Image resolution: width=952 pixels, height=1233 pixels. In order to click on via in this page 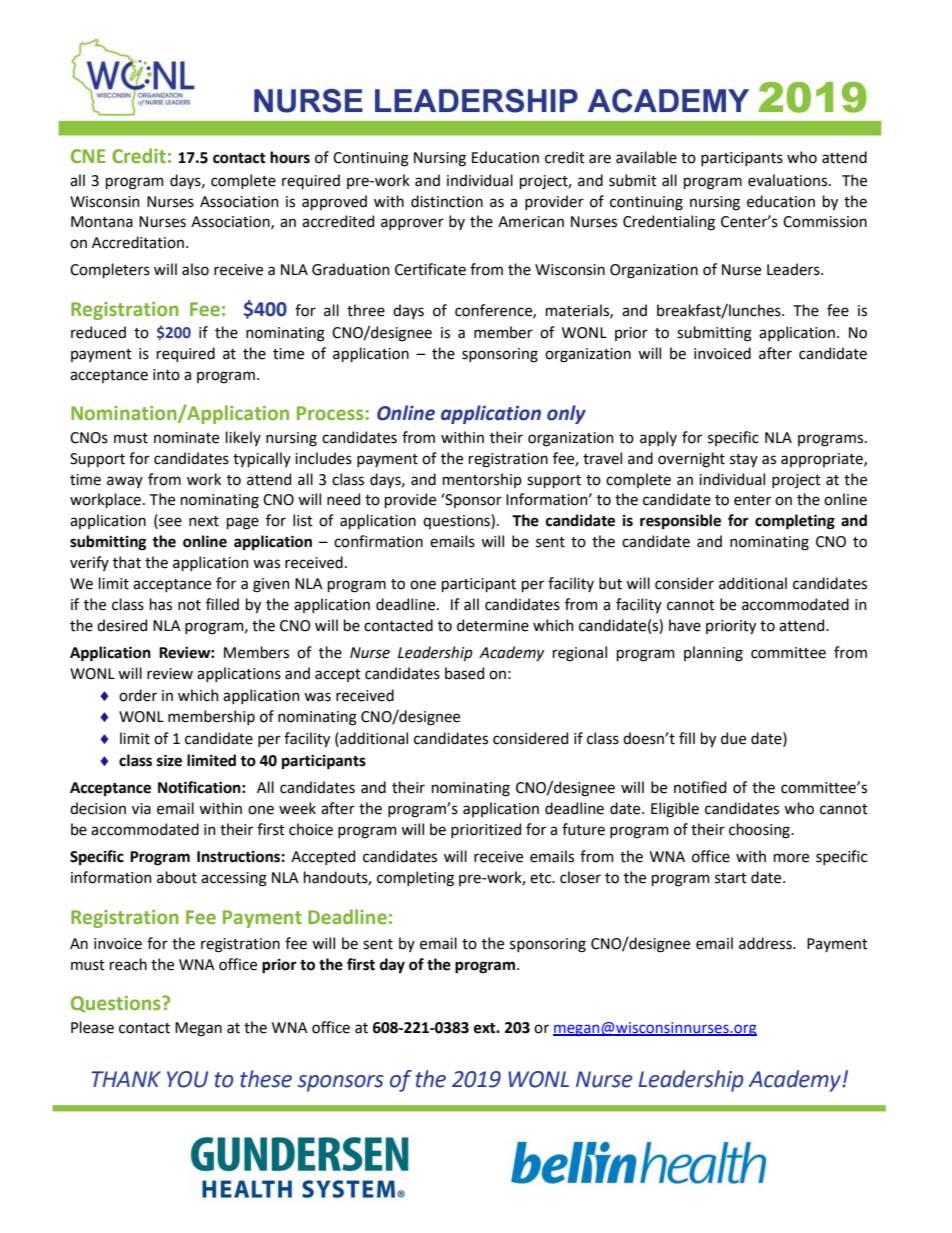, I will do `click(141, 809)`.
